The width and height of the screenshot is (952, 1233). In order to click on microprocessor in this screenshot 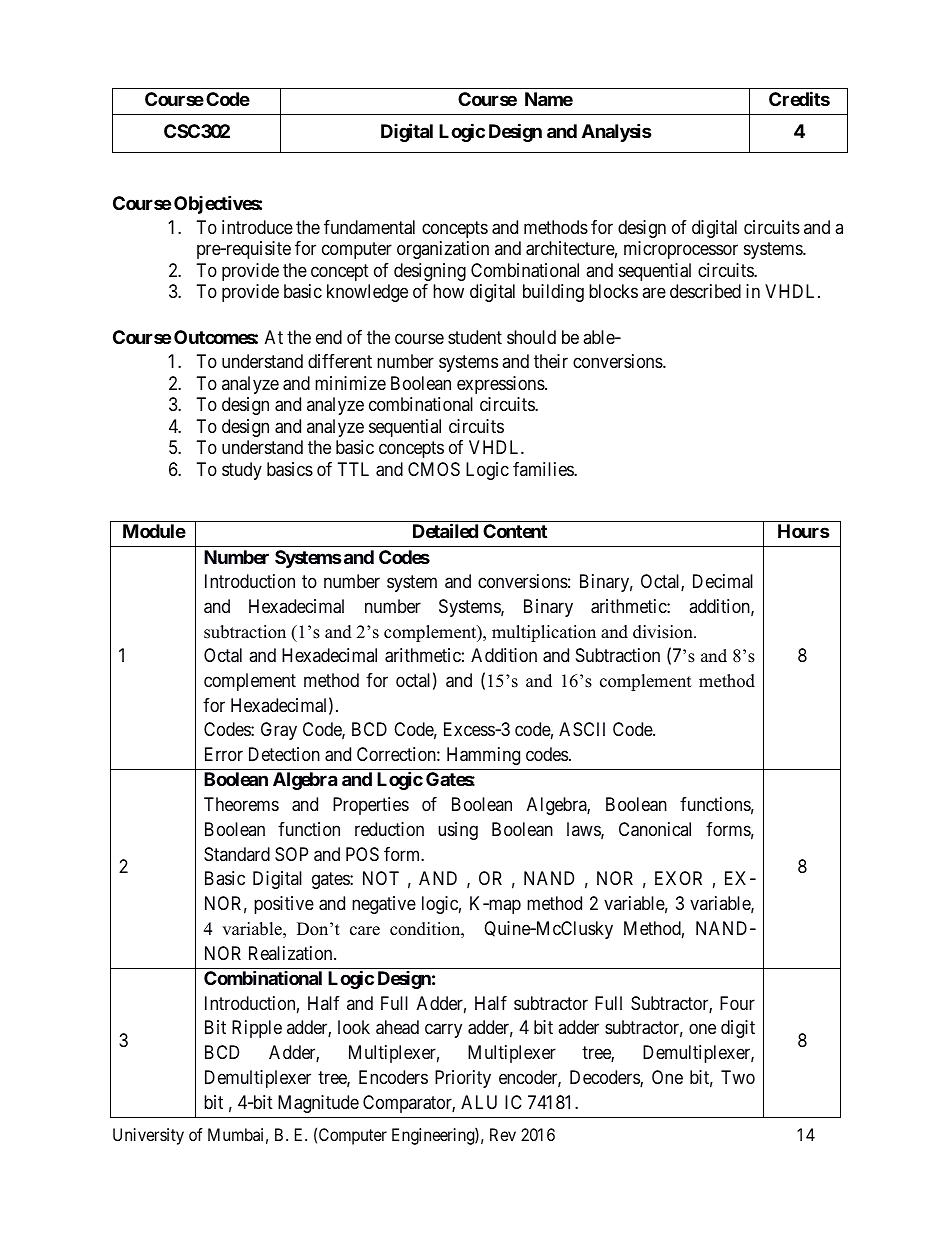, I will do `click(681, 250)`.
